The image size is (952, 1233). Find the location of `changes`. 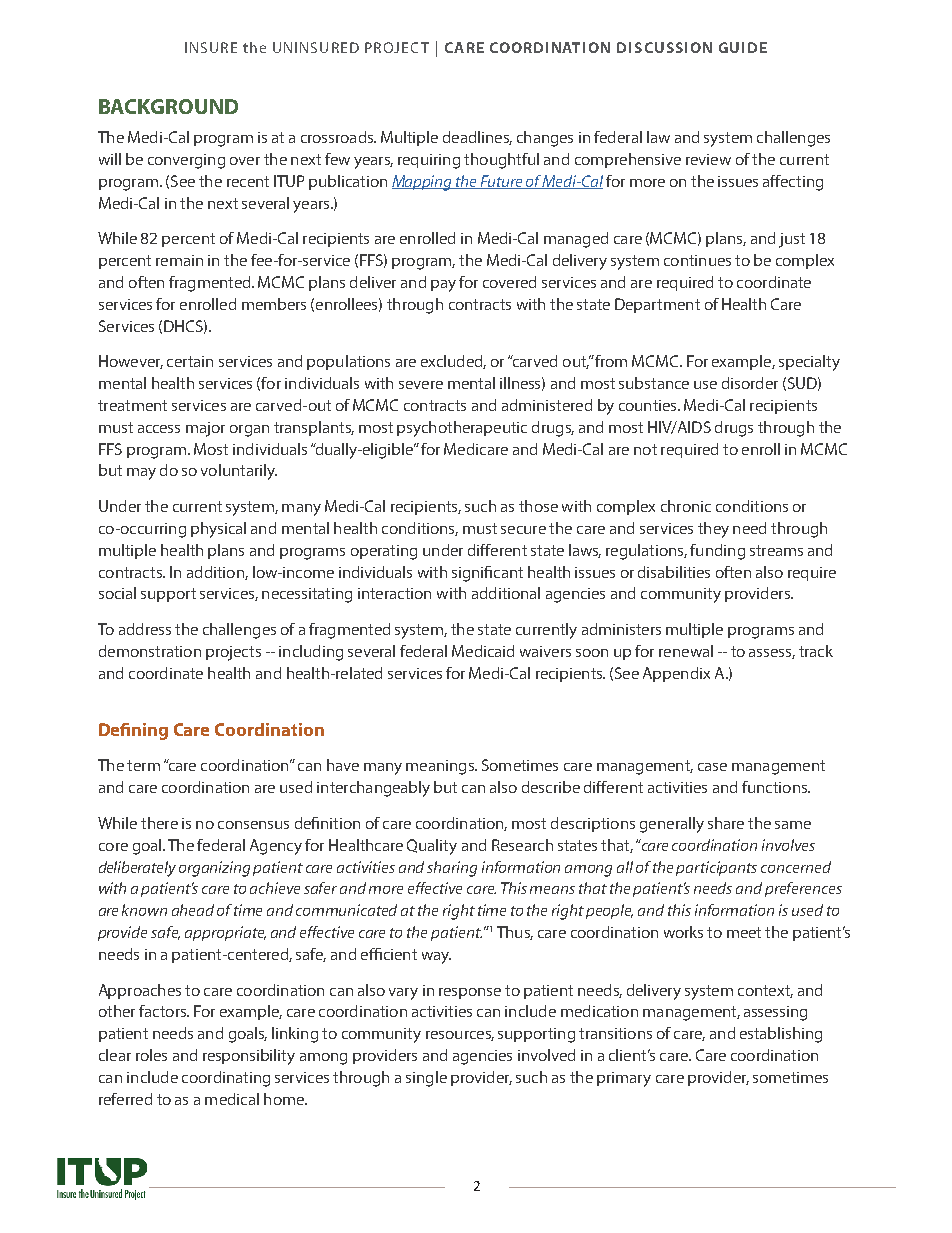

changes is located at coordinates (545, 139).
